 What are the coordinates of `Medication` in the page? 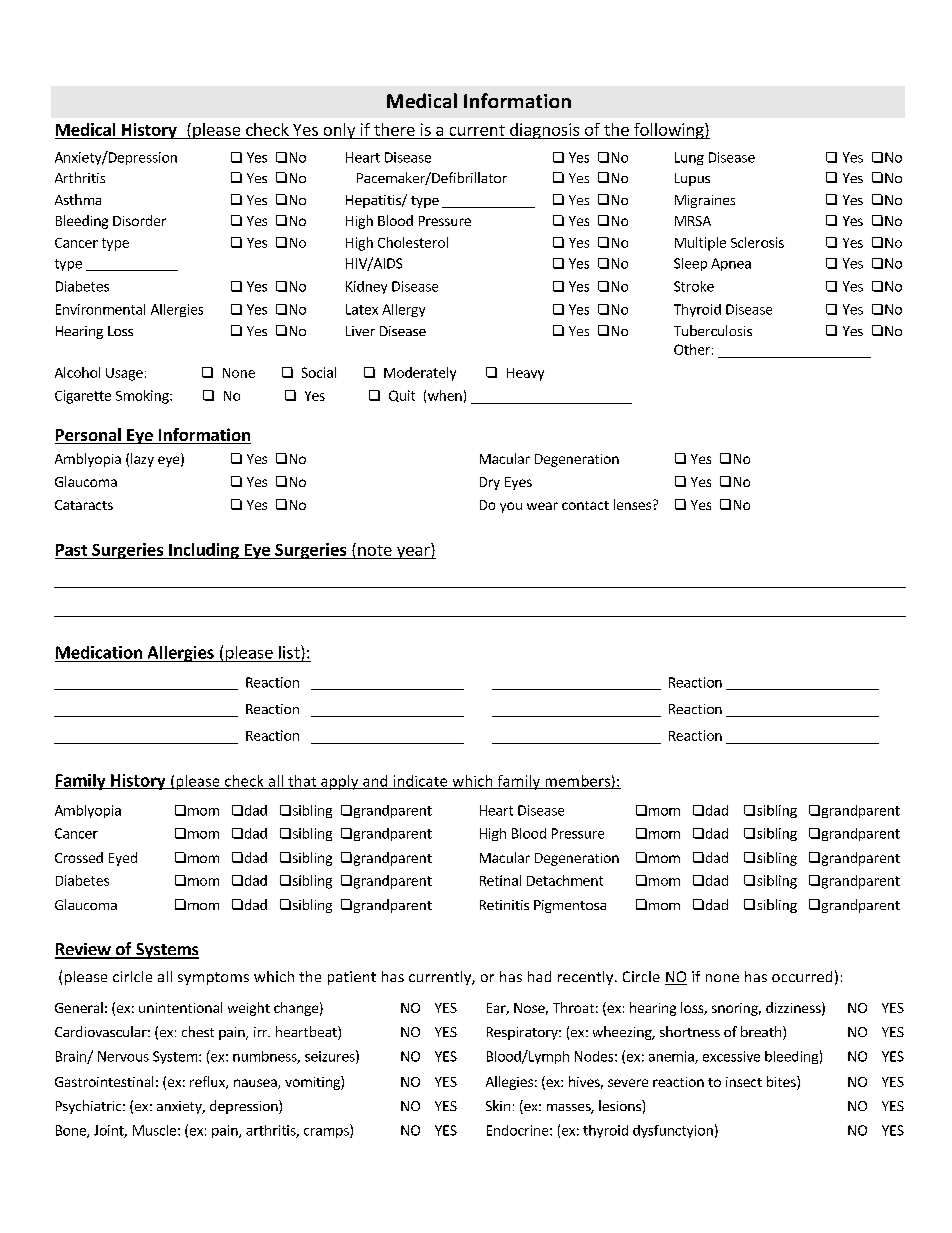 It's located at (99, 652).
